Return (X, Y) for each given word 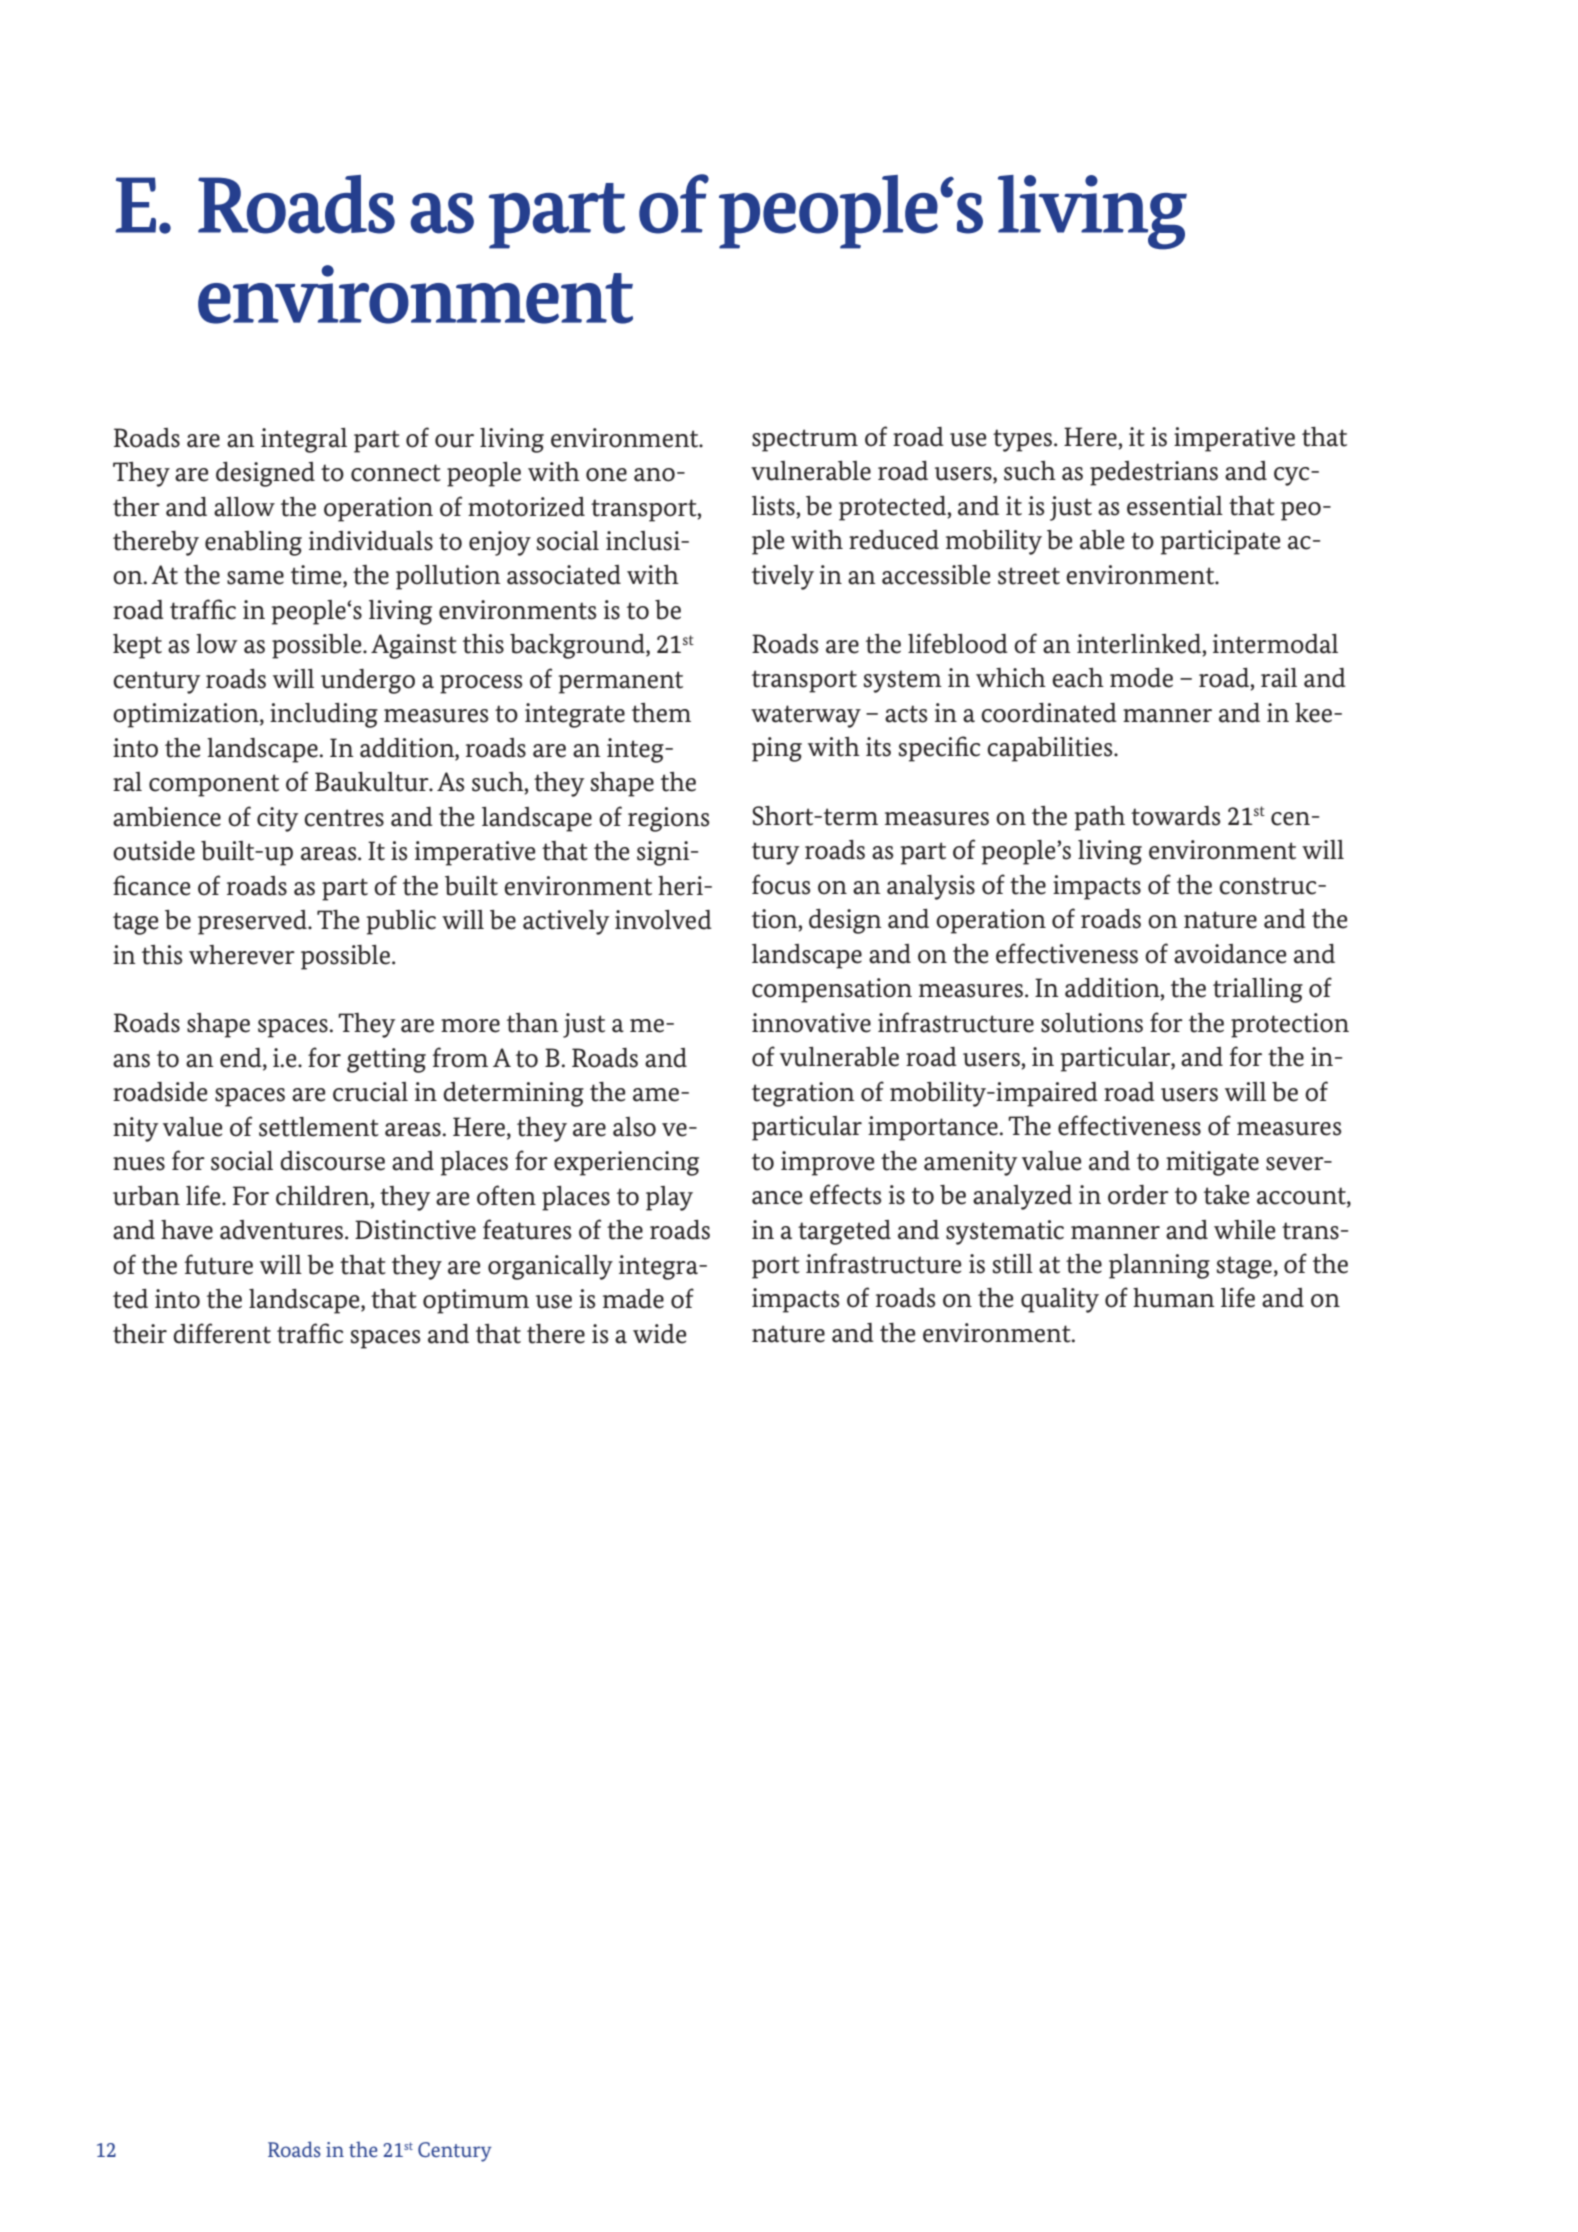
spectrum (805, 440)
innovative (811, 1023)
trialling (1258, 990)
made (633, 1299)
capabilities (1051, 749)
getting (386, 1060)
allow (244, 507)
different (222, 1333)
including (324, 715)
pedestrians (1154, 473)
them (661, 713)
